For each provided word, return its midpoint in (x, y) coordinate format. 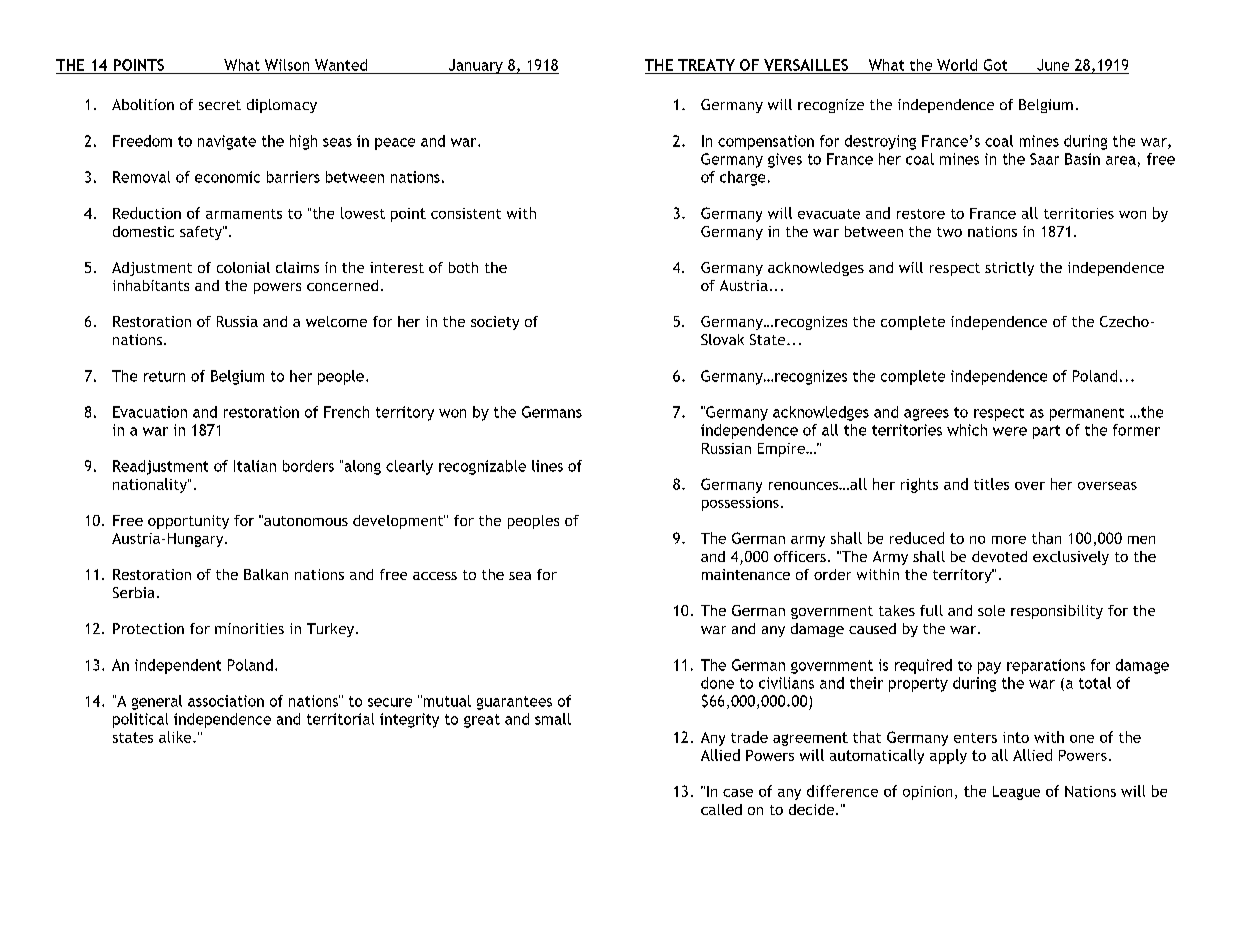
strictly (1009, 269)
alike (176, 737)
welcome (336, 321)
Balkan (266, 574)
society (495, 323)
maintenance (746, 574)
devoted (999, 556)
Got (995, 65)
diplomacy (282, 106)
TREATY (706, 65)
